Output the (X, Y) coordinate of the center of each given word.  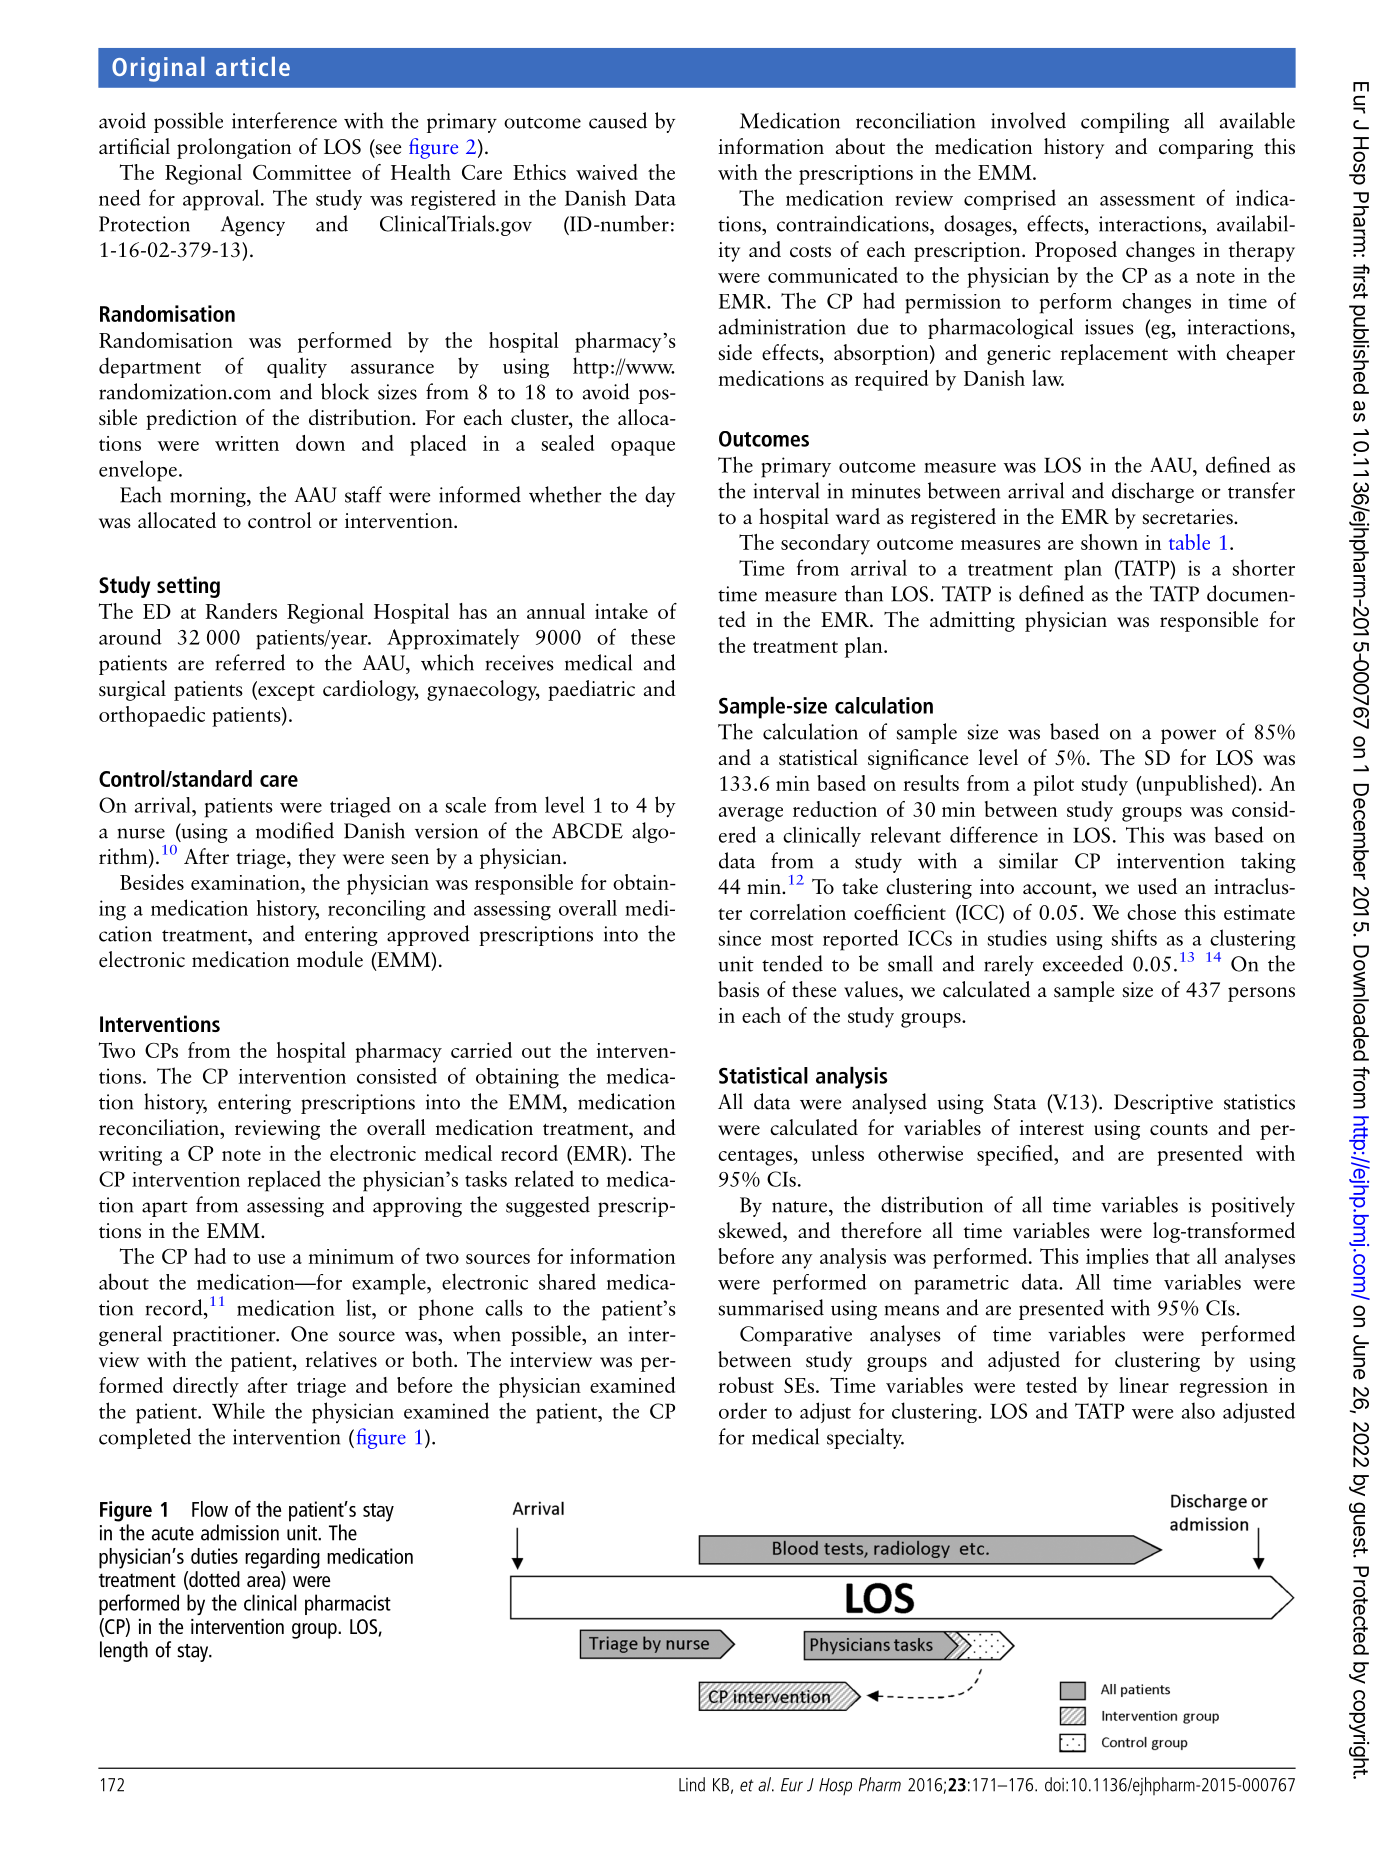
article (253, 66)
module (330, 959)
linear (1144, 1385)
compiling (1125, 122)
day (660, 496)
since (740, 938)
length (124, 1651)
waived (607, 172)
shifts (1134, 937)
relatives (341, 1359)
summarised (771, 1307)
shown (1109, 542)
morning (209, 497)
